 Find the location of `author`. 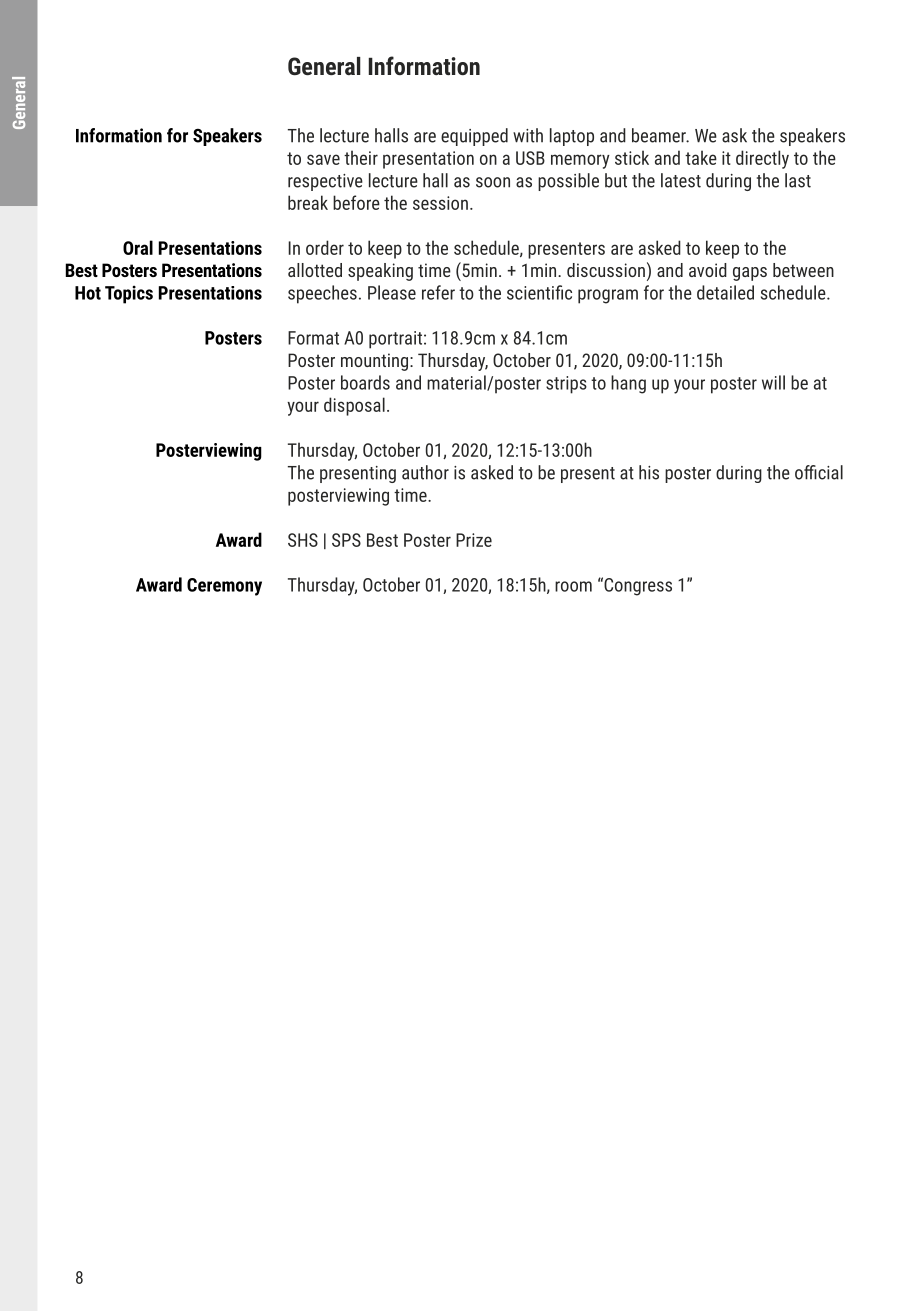

author is located at coordinates (425, 472).
